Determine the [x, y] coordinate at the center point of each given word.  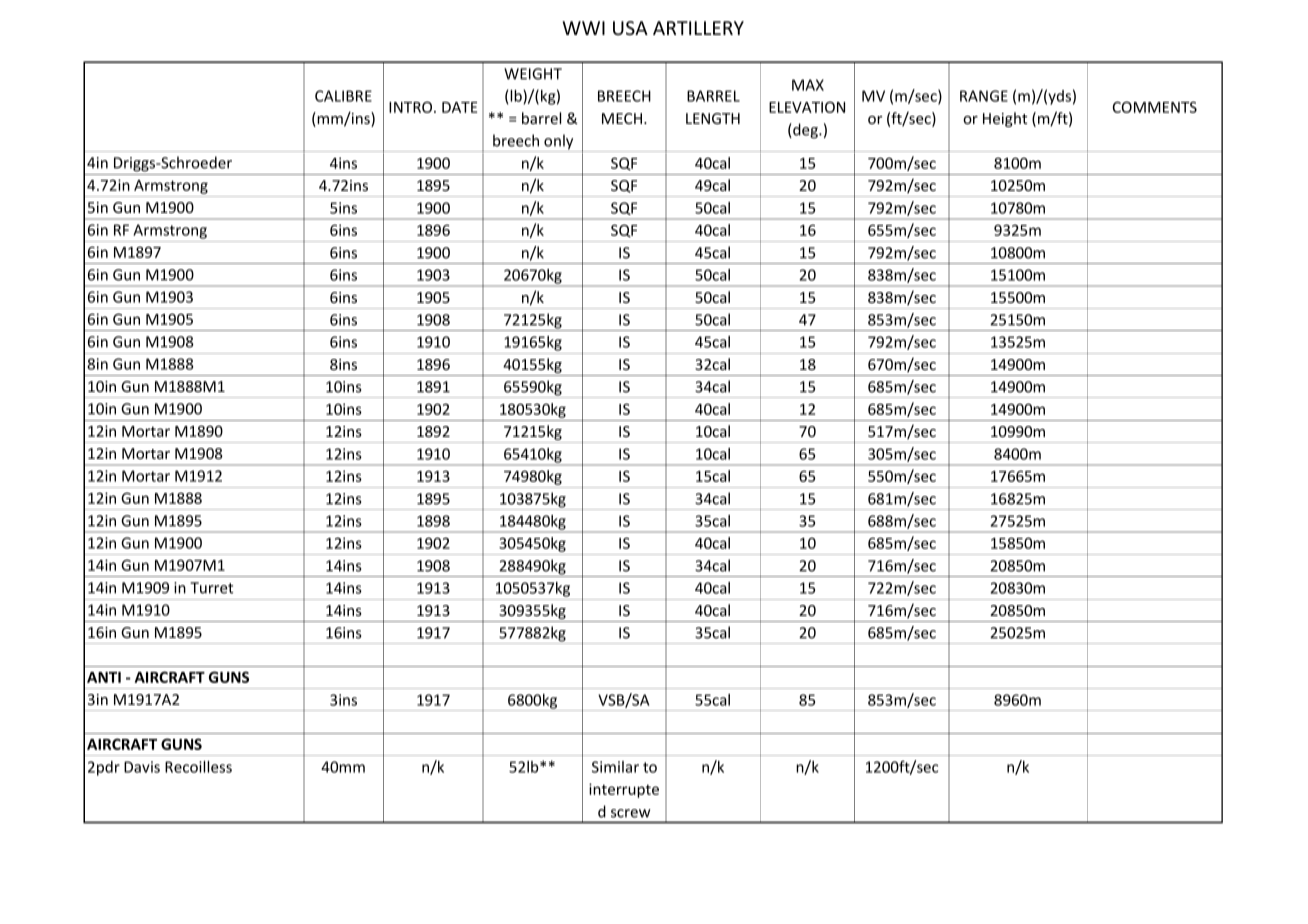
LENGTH [713, 118]
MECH [623, 118]
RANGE [984, 96]
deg [805, 131]
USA [630, 28]
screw [631, 813]
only [559, 143]
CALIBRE [343, 96]
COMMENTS [1155, 107]
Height [1005, 119]
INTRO [412, 107]
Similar [615, 767]
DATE [459, 107]
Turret [211, 588]
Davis [142, 767]
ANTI [104, 677]
